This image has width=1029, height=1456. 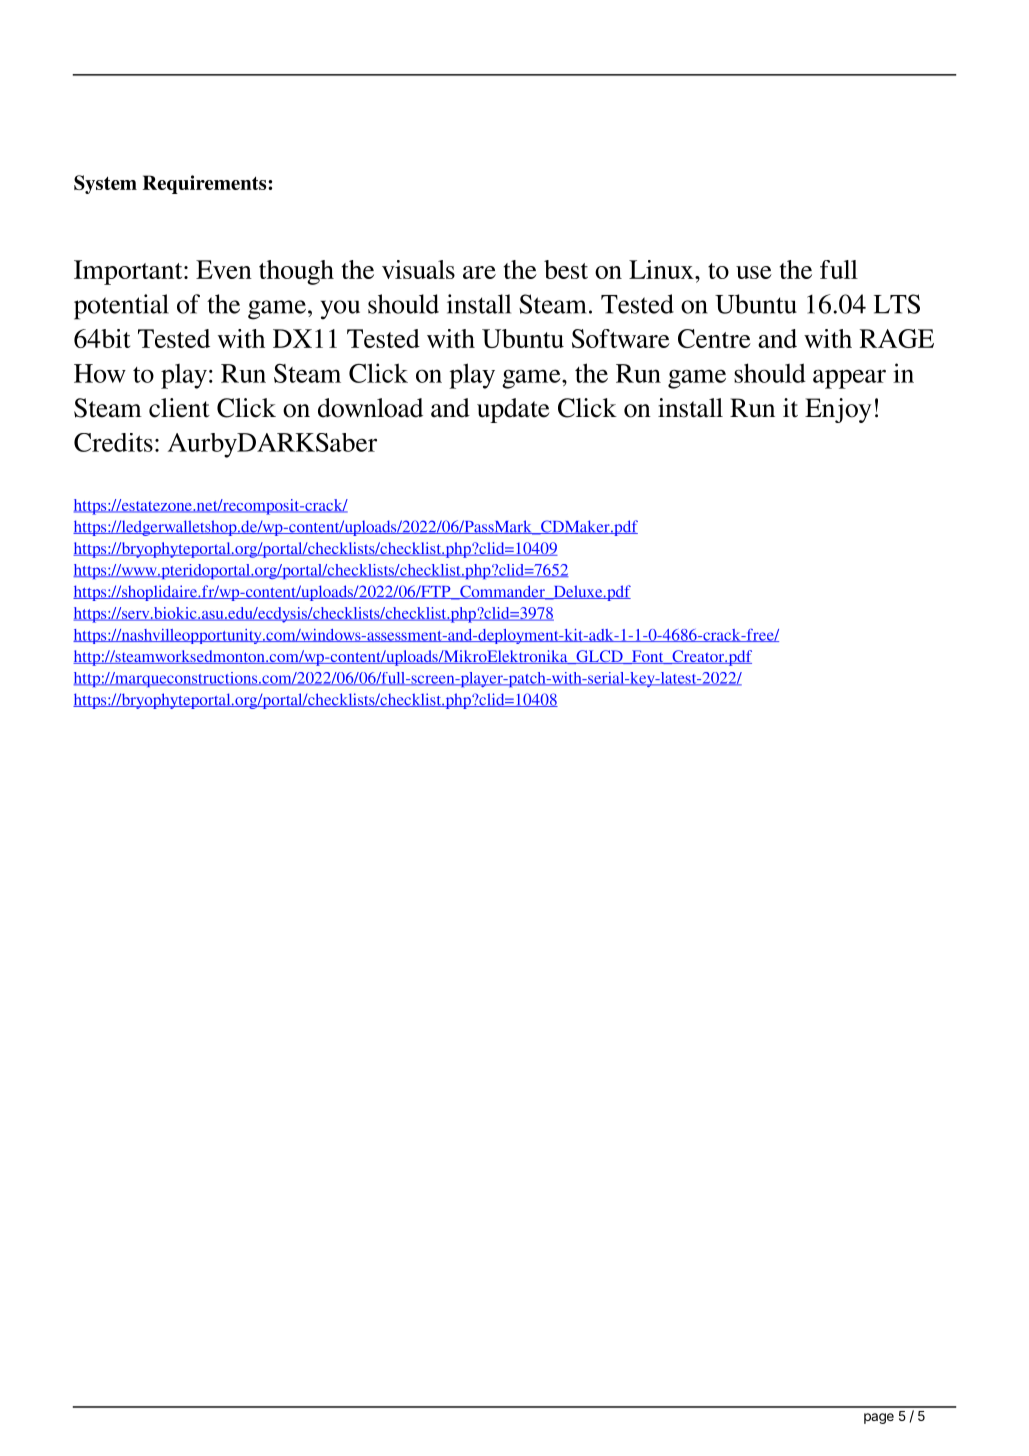 I want to click on best, so click(x=566, y=269).
